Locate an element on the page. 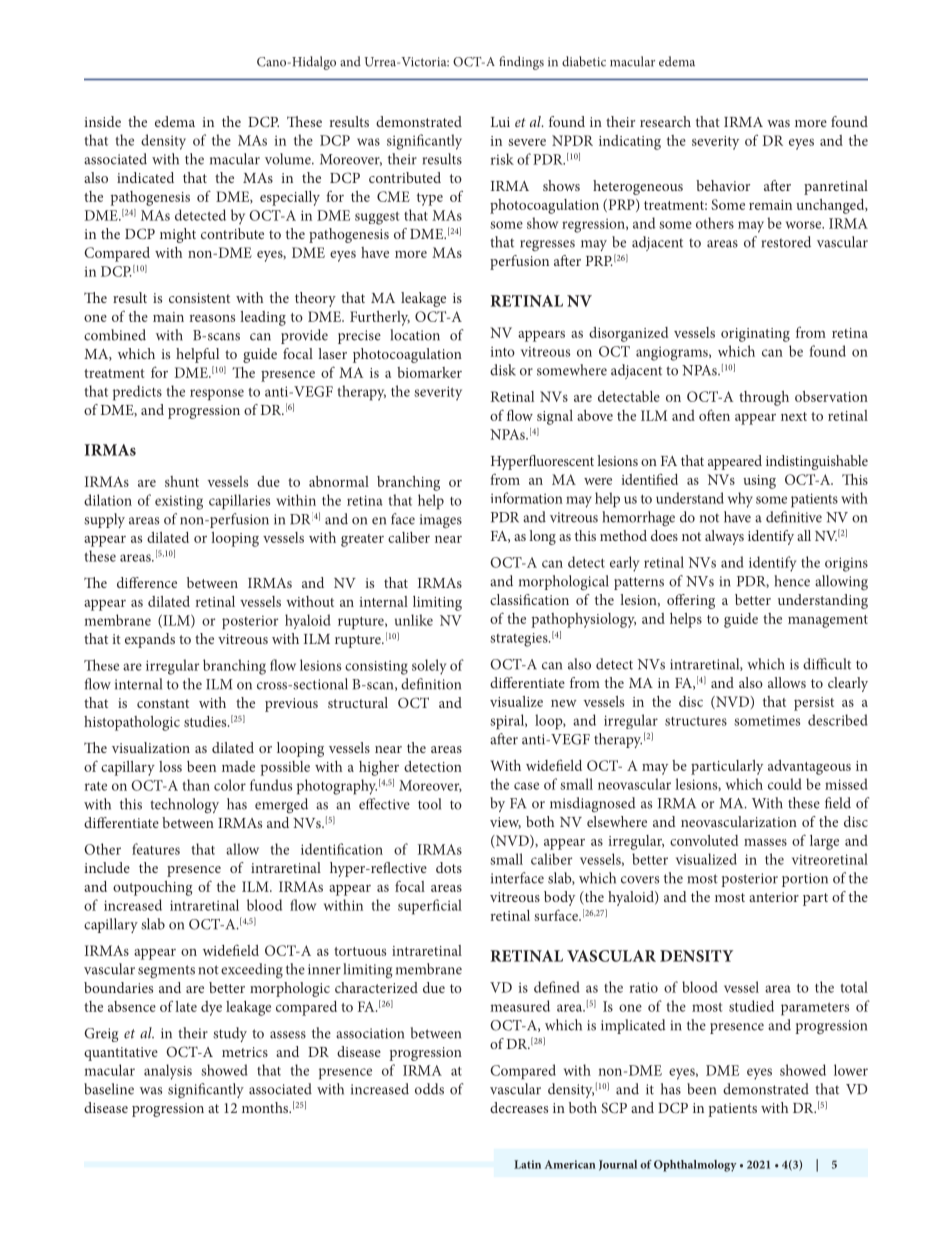 This image has height=1233, width=952. Lui is located at coordinates (500, 122).
